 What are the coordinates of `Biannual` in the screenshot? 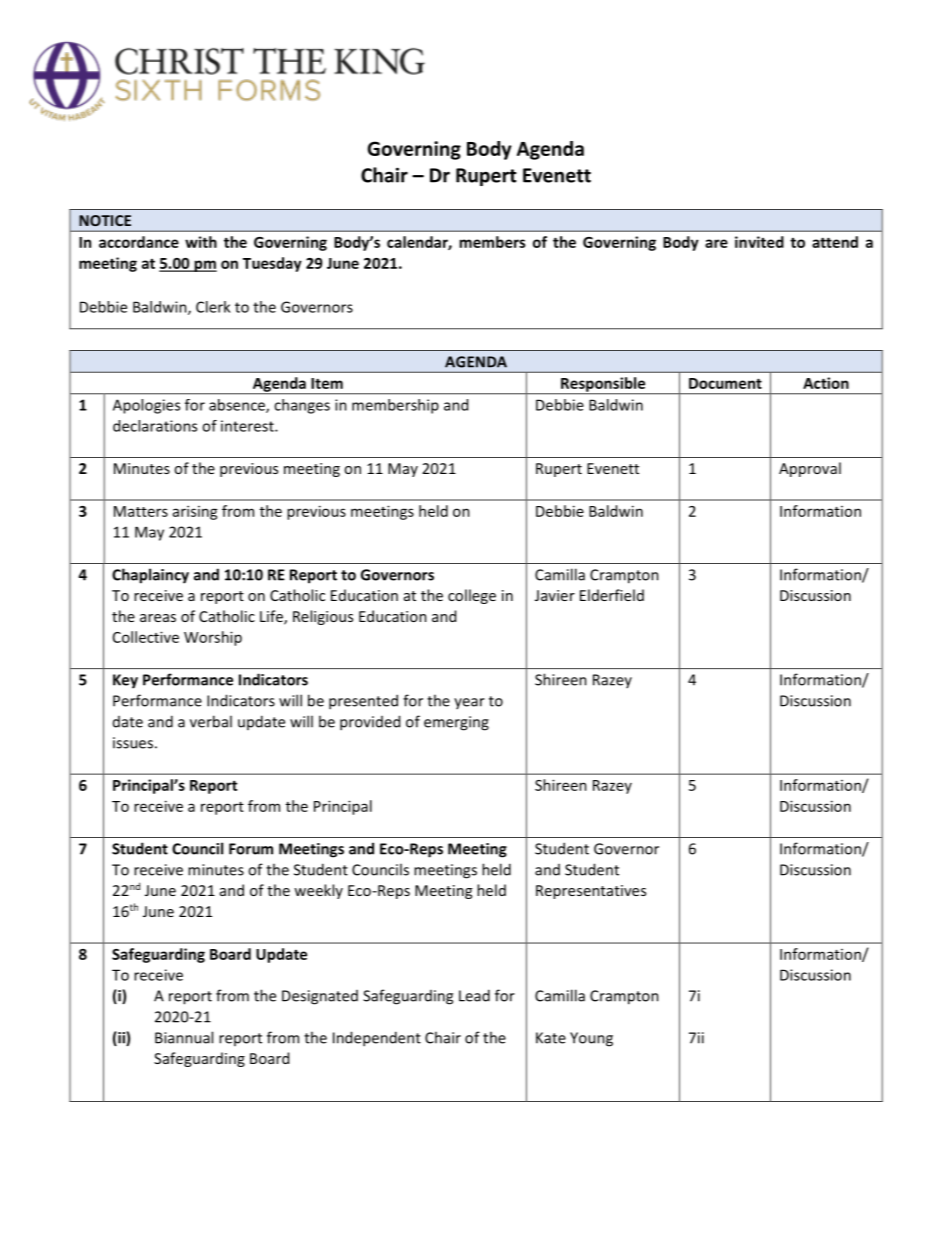 It's located at (184, 1037).
